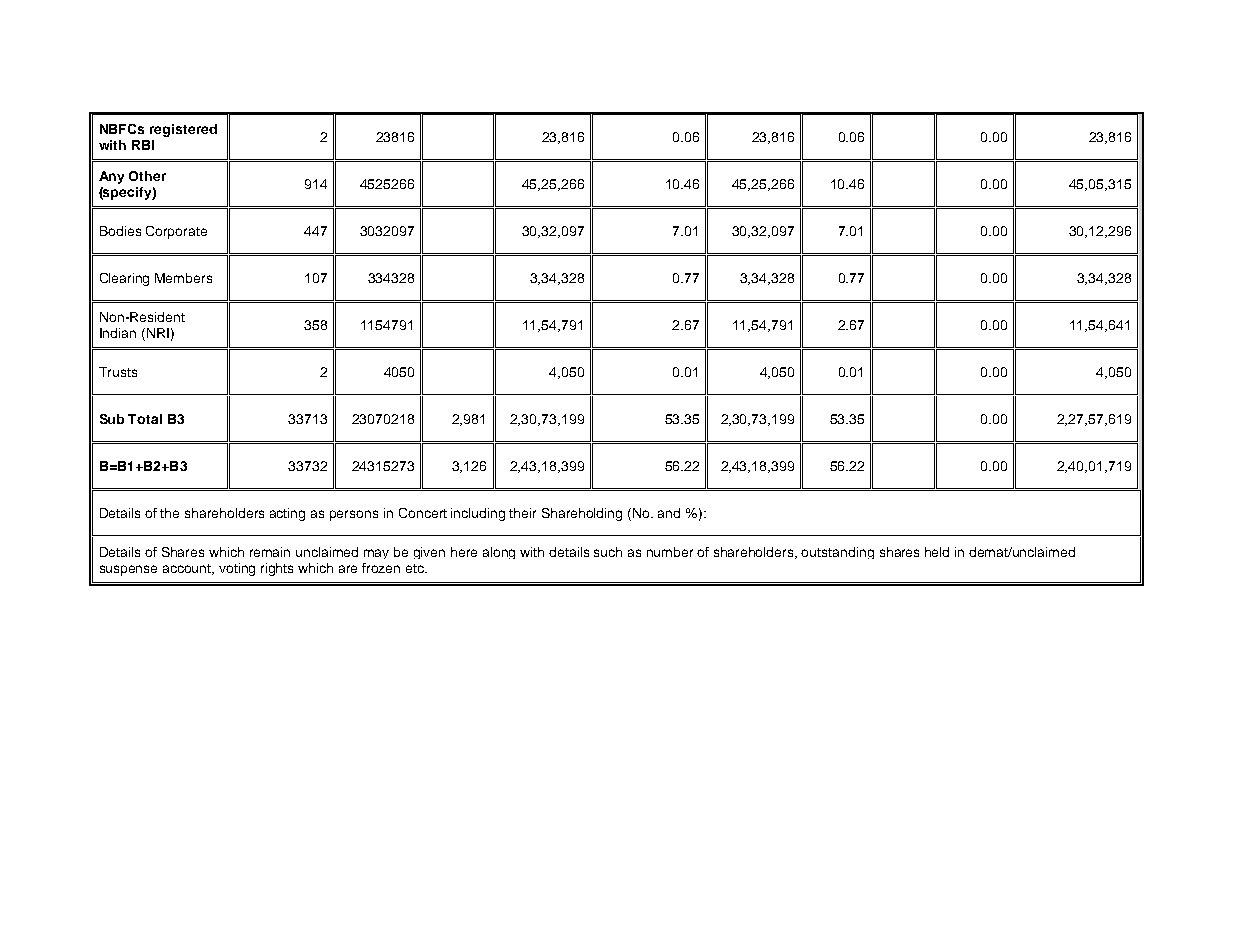 This document has height=952, width=1233. Describe the element at coordinates (147, 176) in the document. I see `Other` at that location.
